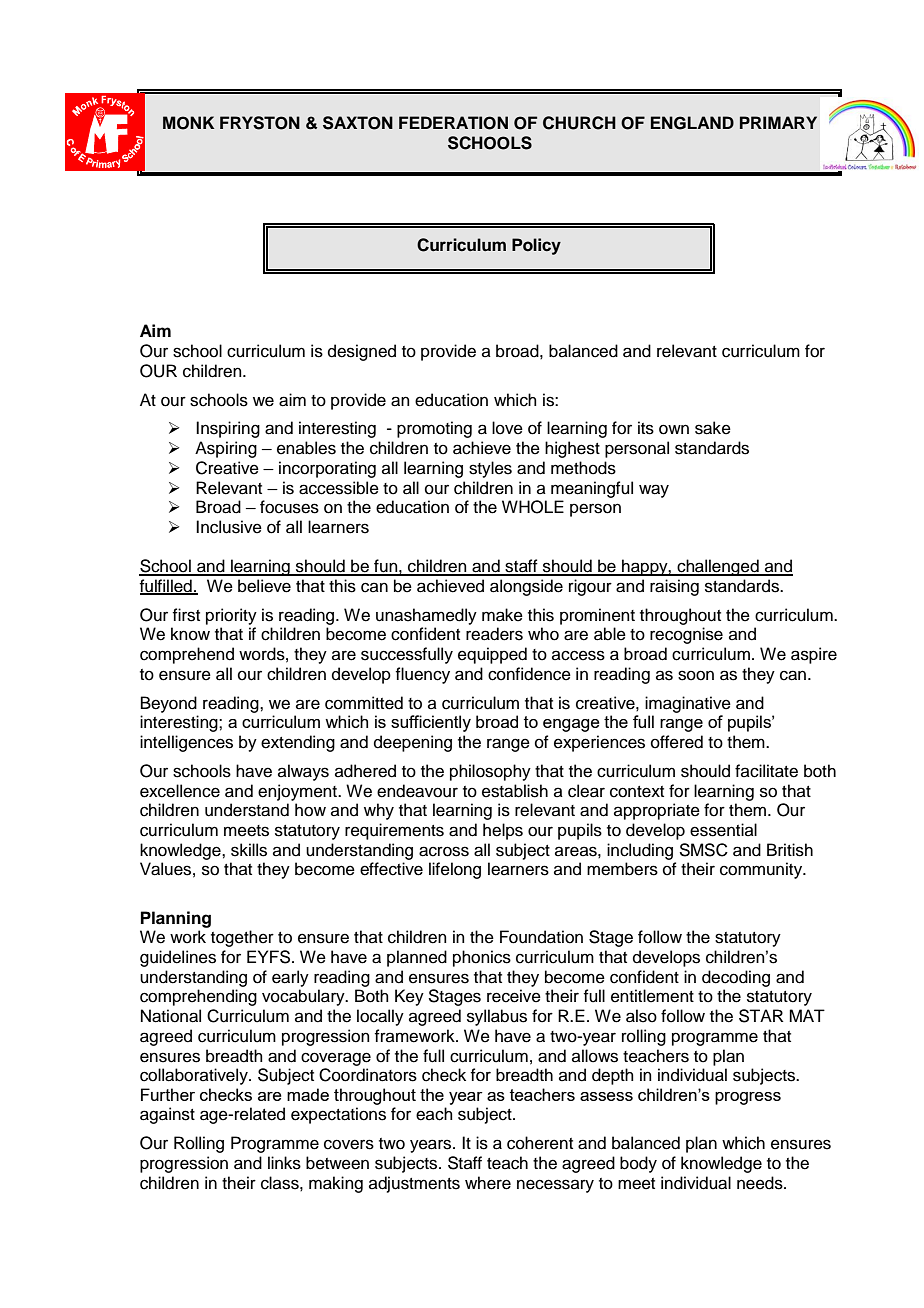 The image size is (924, 1308). Describe the element at coordinates (453, 123) in the screenshot. I see `FEDERATION` at that location.
